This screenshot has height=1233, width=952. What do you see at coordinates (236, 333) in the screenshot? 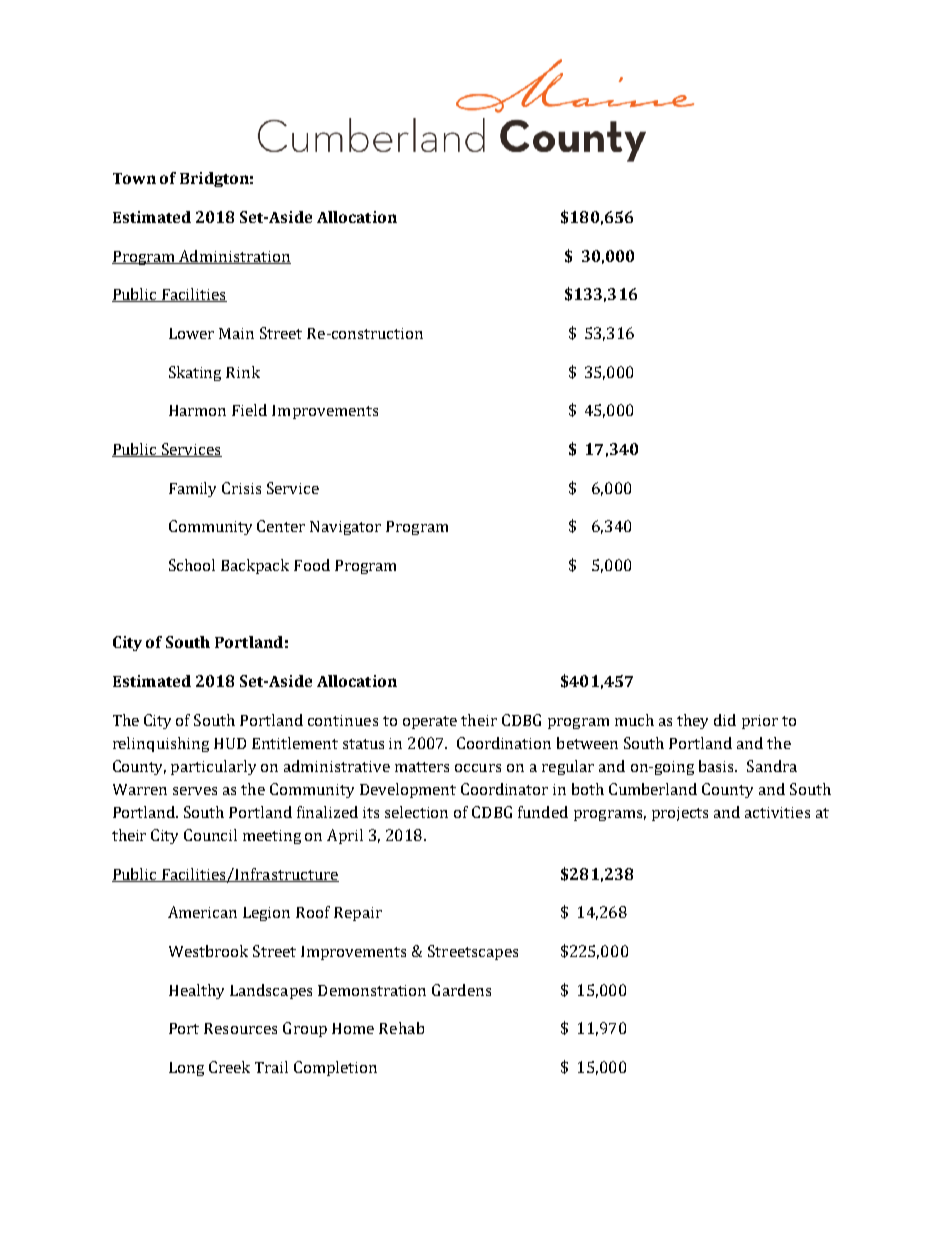
I see `Main` at bounding box center [236, 333].
